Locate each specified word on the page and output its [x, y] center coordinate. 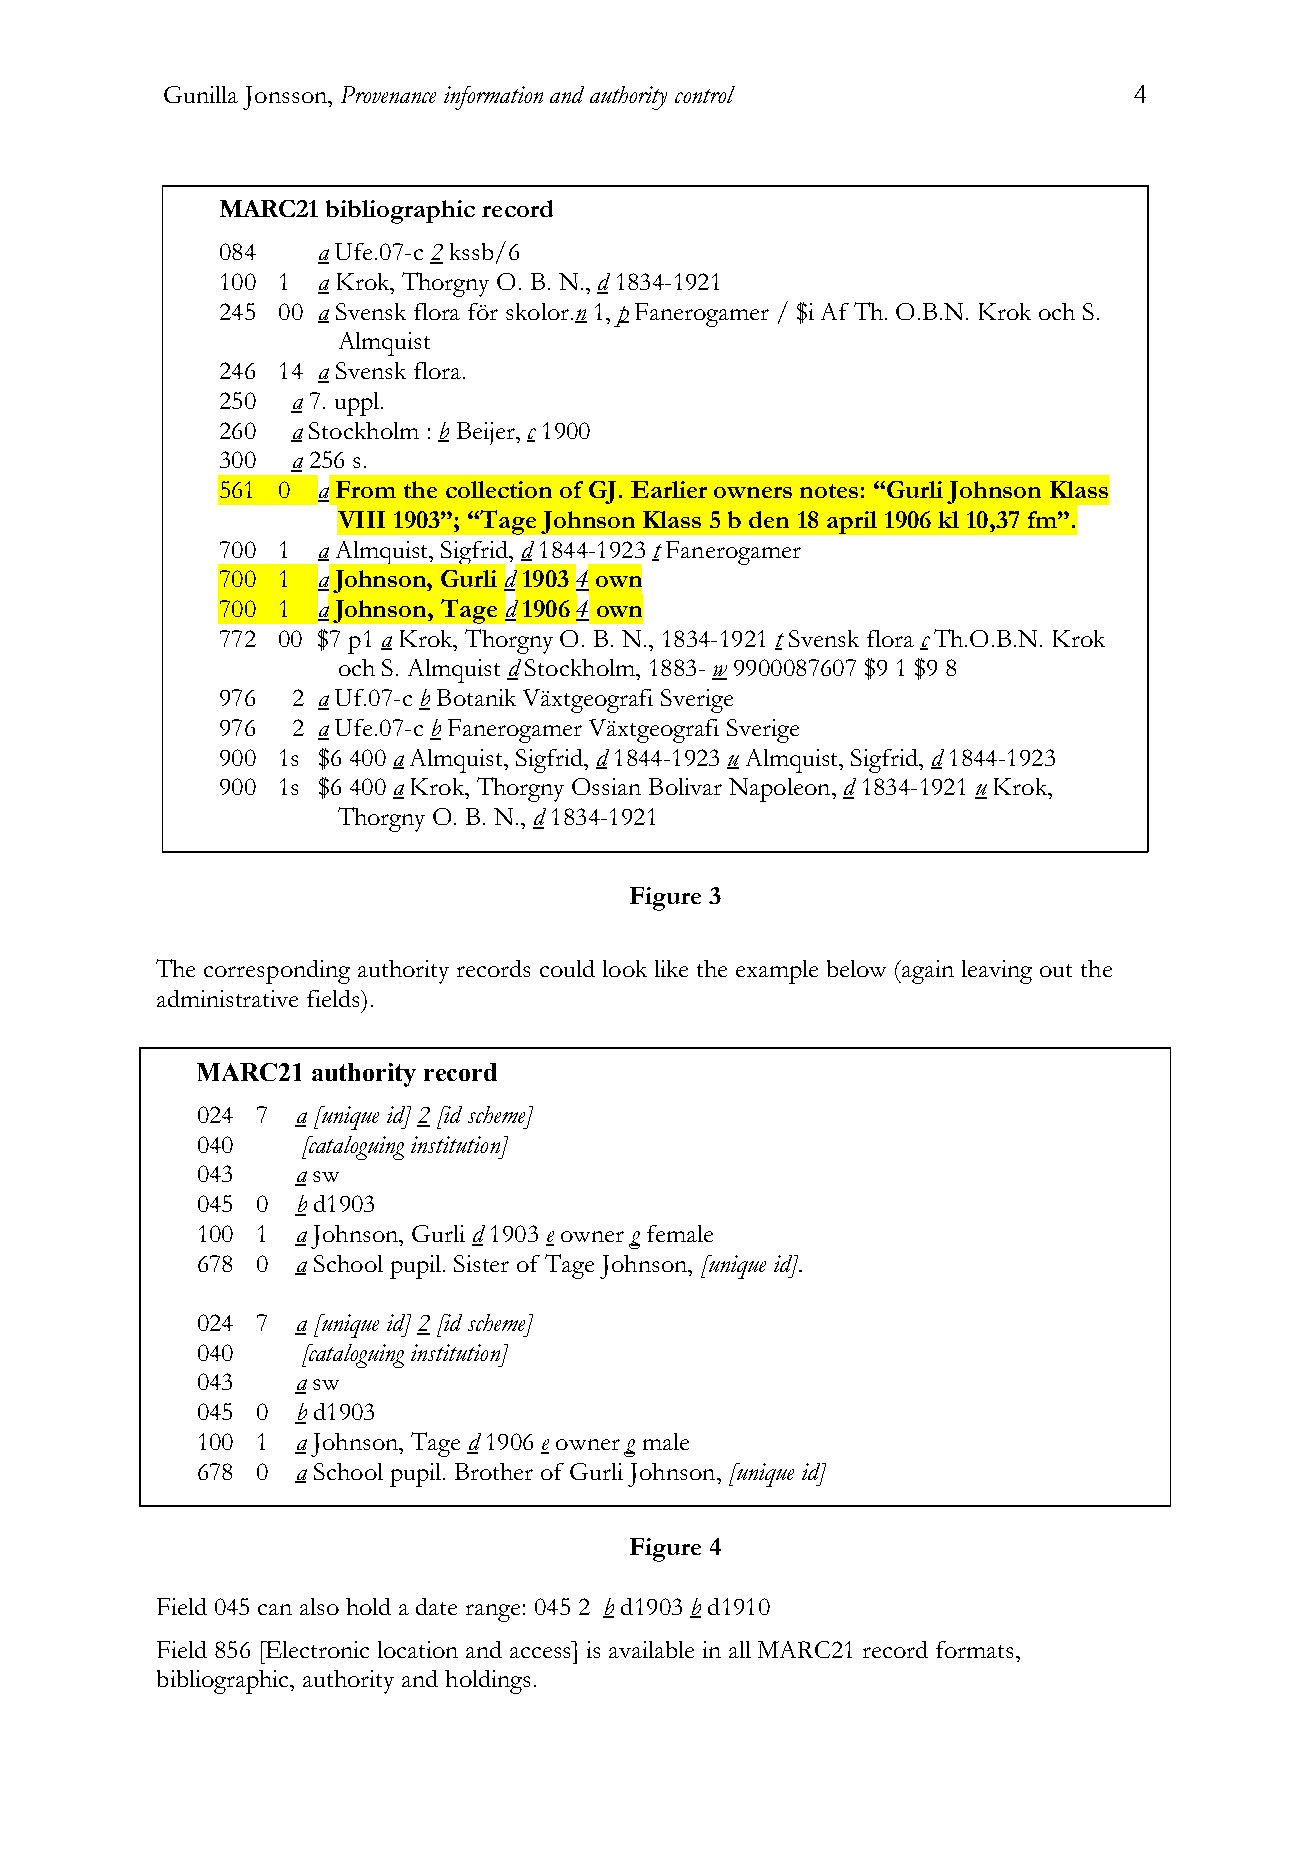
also [319, 1606]
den [769, 519]
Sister [481, 1263]
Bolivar [685, 786]
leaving [997, 972]
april [852, 522]
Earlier [669, 489]
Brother [494, 1471]
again [928, 972]
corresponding [277, 972]
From [366, 489]
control [705, 94]
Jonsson [286, 98]
